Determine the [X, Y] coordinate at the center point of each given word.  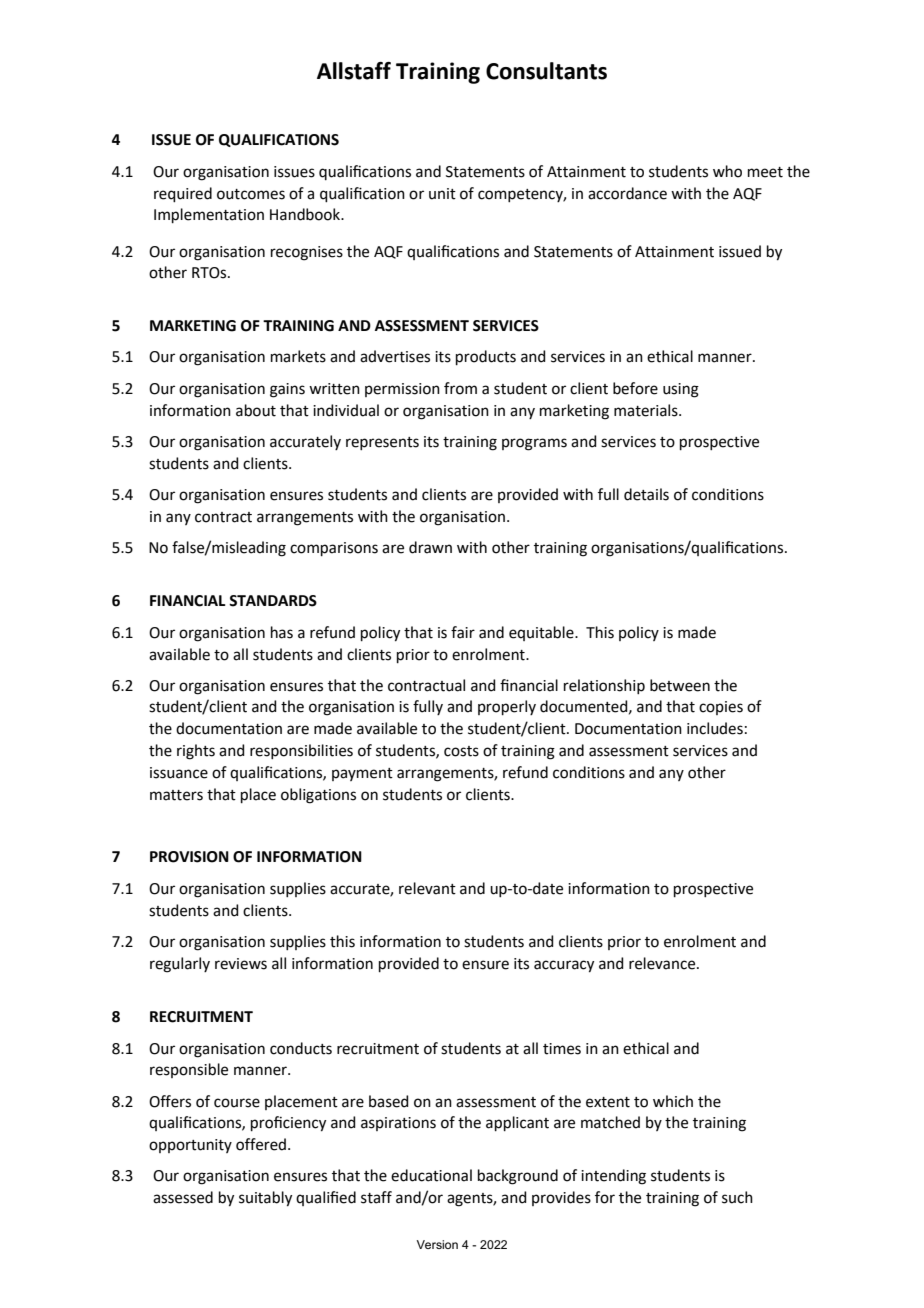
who [727, 171]
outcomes [251, 194]
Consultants [546, 71]
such [737, 1197]
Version [437, 1244]
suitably [265, 1199]
